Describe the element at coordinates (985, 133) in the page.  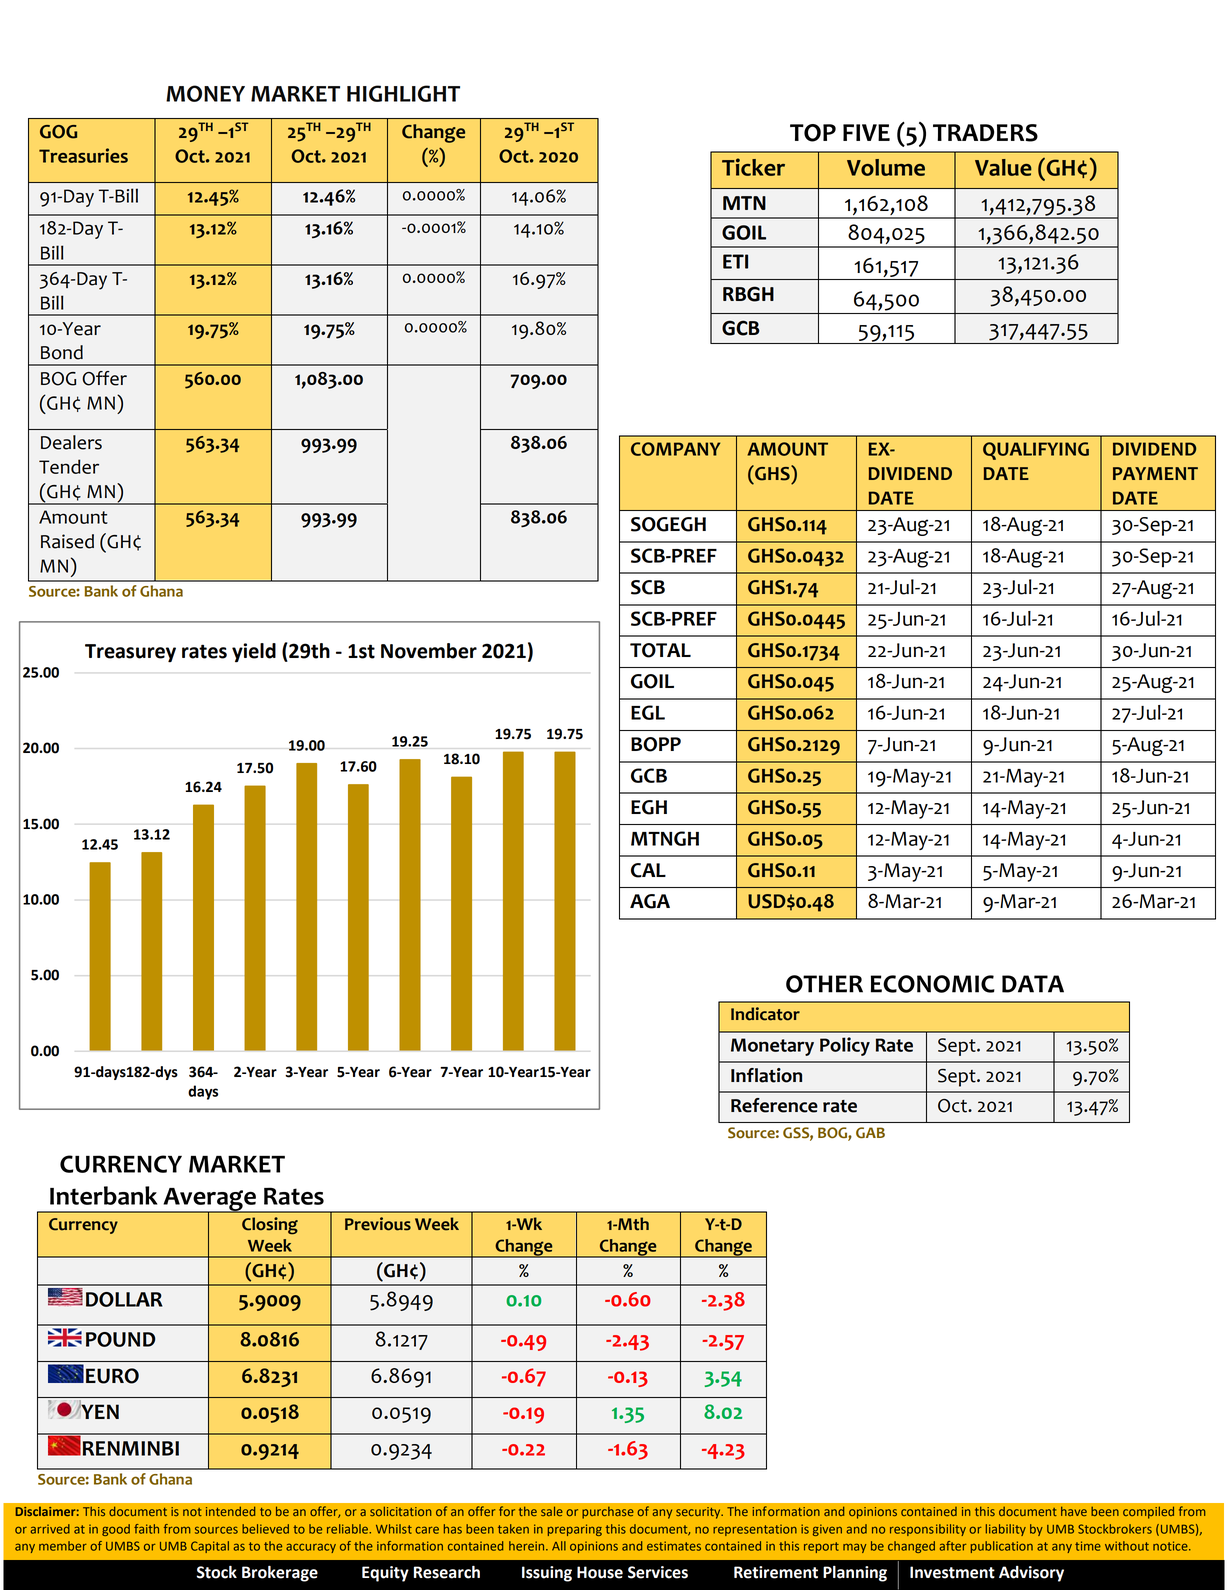
I see `TRADERS` at that location.
